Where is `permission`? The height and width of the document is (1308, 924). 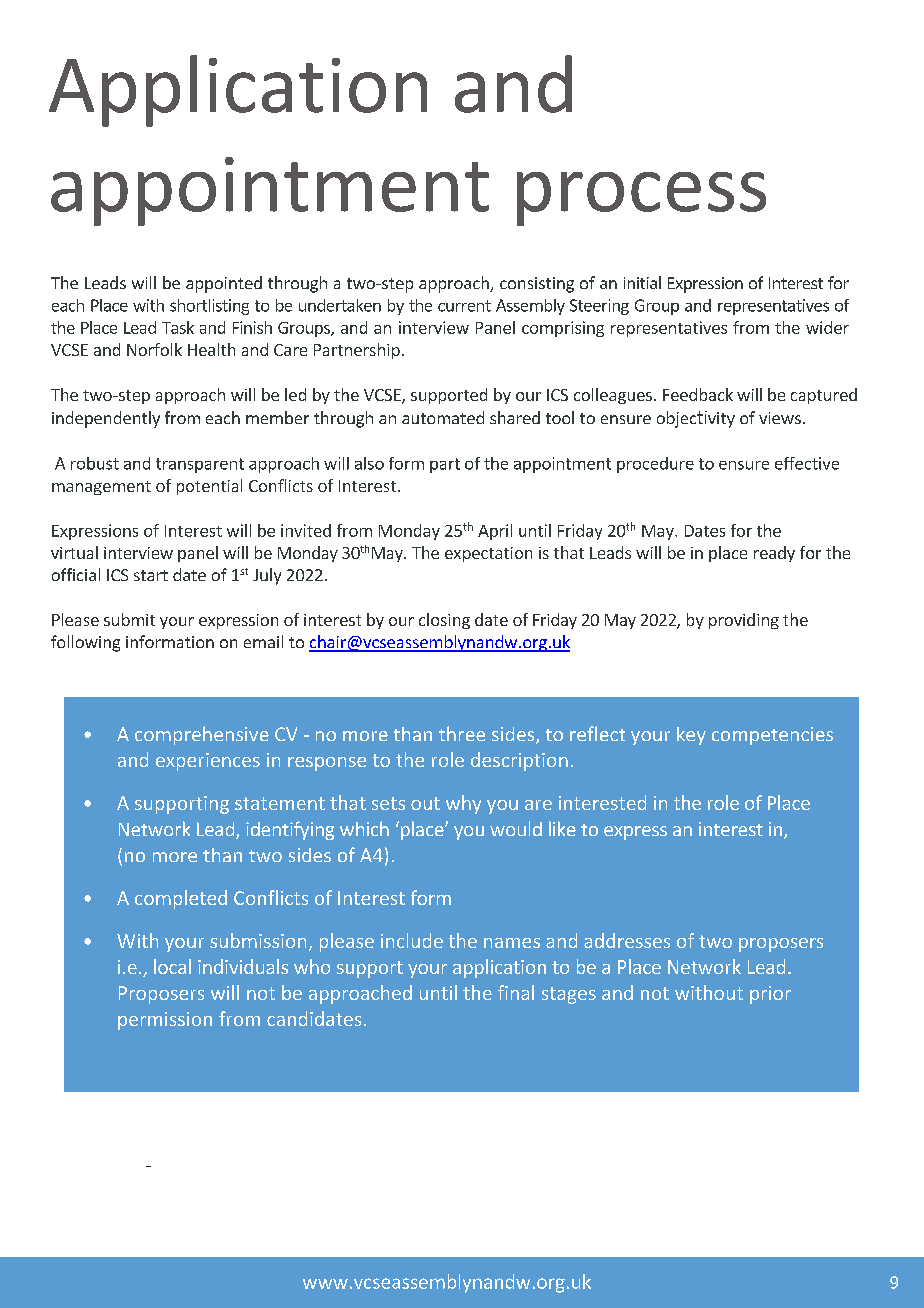
permission is located at coordinates (165, 1021).
